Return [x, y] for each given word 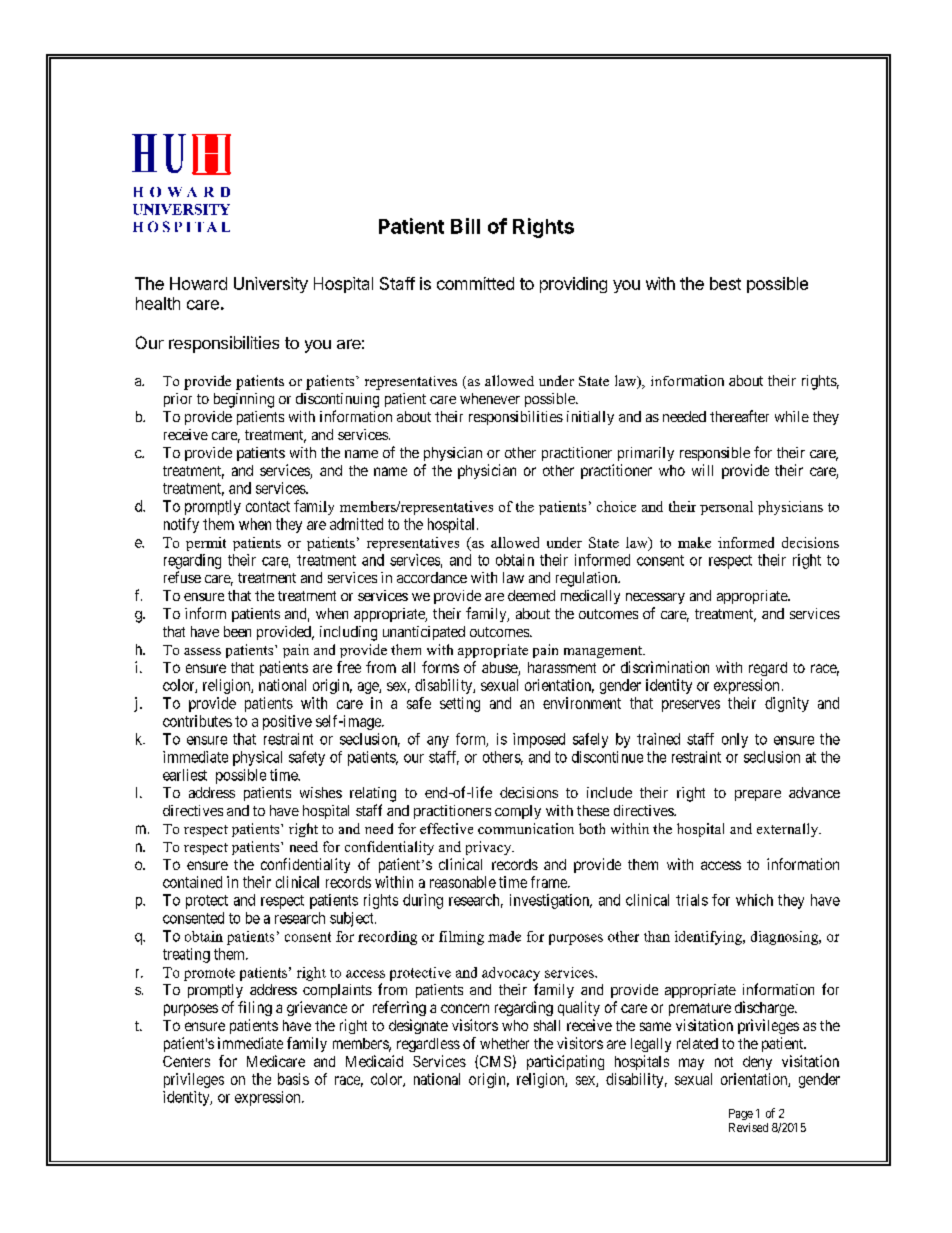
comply [518, 812]
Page [741, 1114]
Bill [465, 226]
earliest [185, 775]
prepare [758, 795]
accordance [432, 577]
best [725, 283]
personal [726, 508]
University [271, 285]
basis [293, 1079]
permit [206, 544]
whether [504, 1043]
